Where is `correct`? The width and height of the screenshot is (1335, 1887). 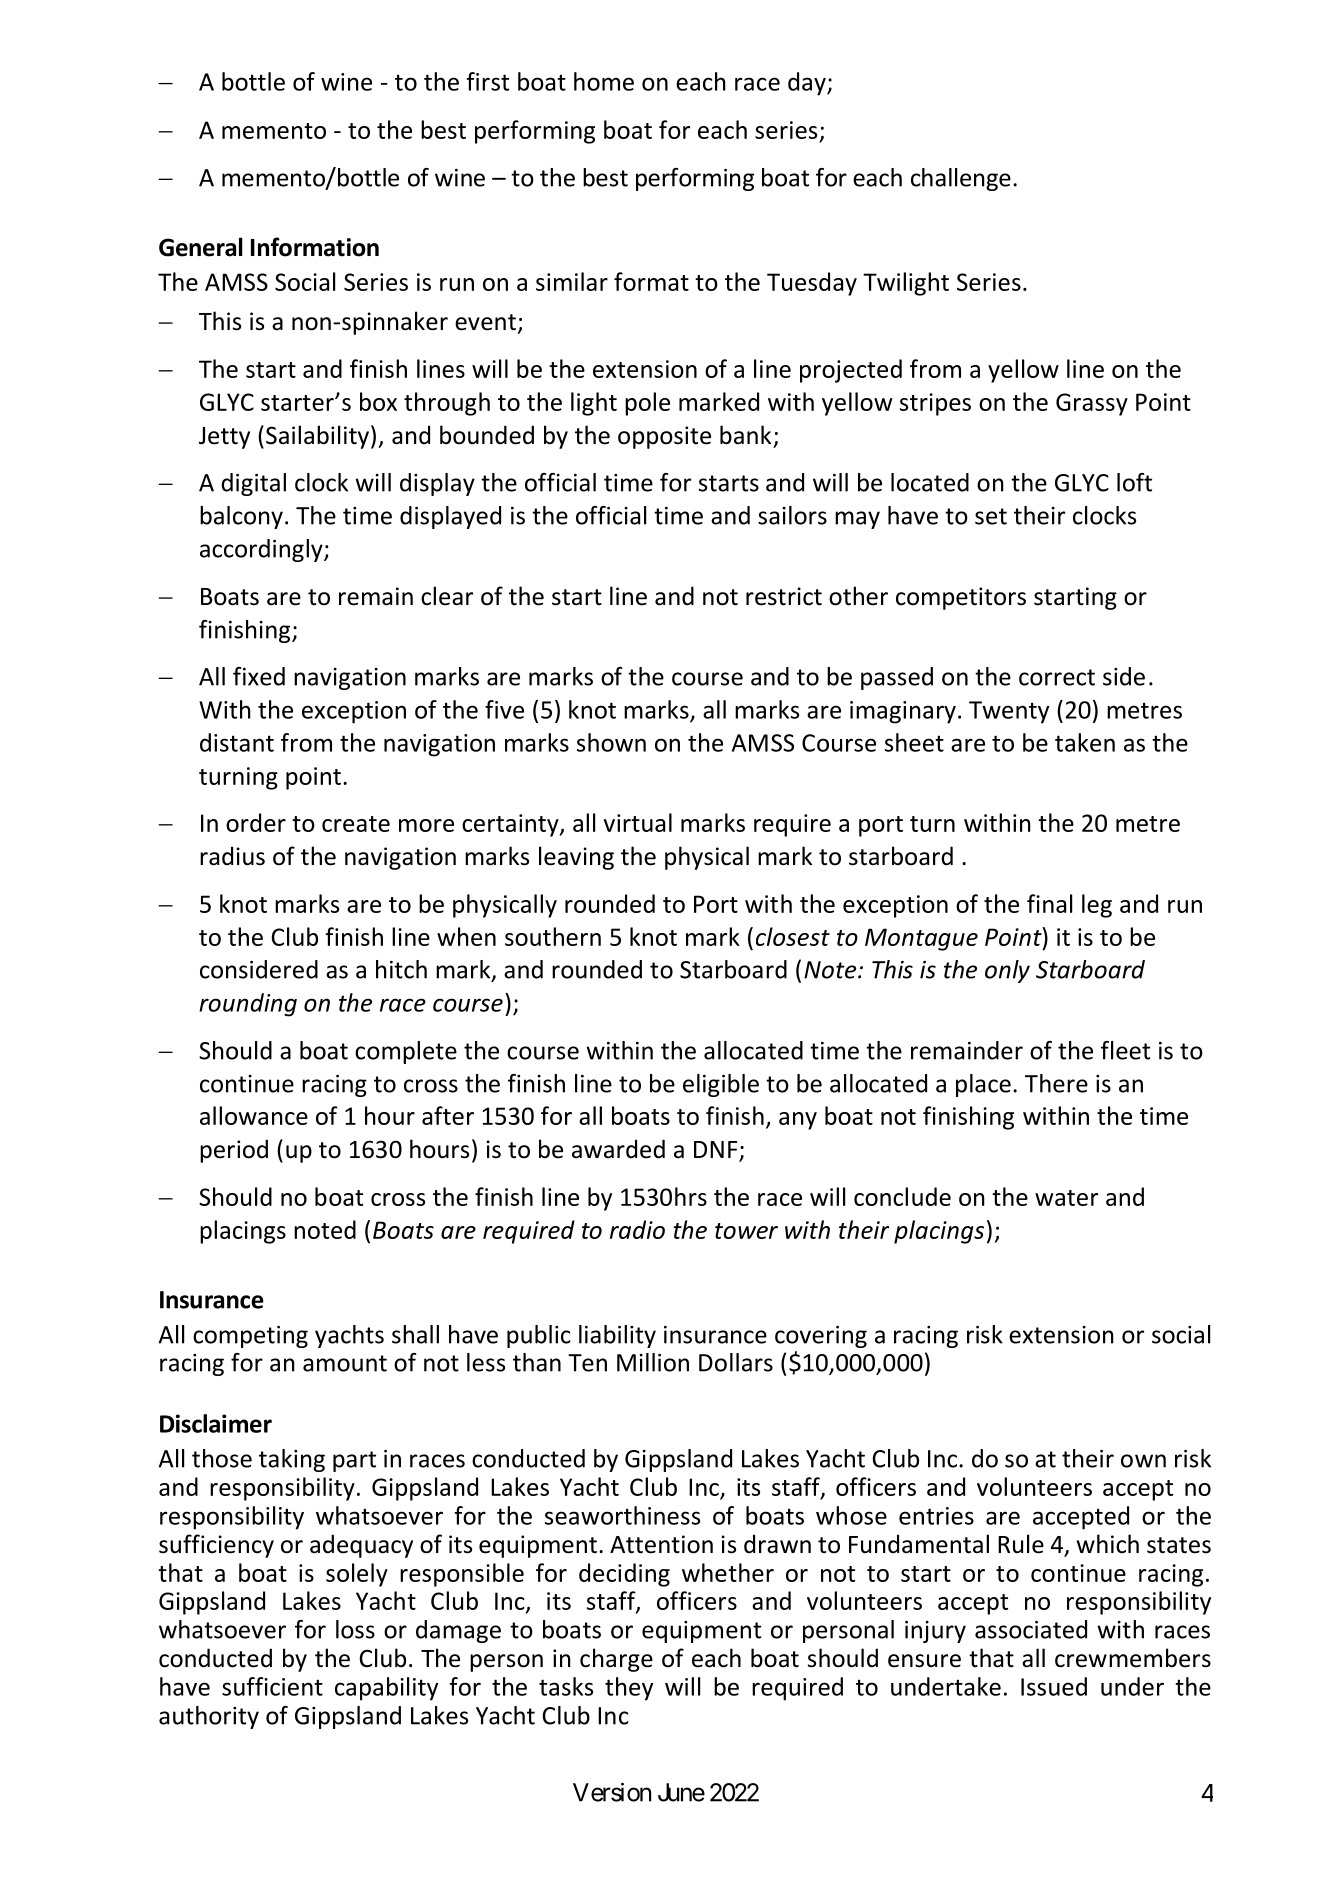 correct is located at coordinates (1057, 677).
